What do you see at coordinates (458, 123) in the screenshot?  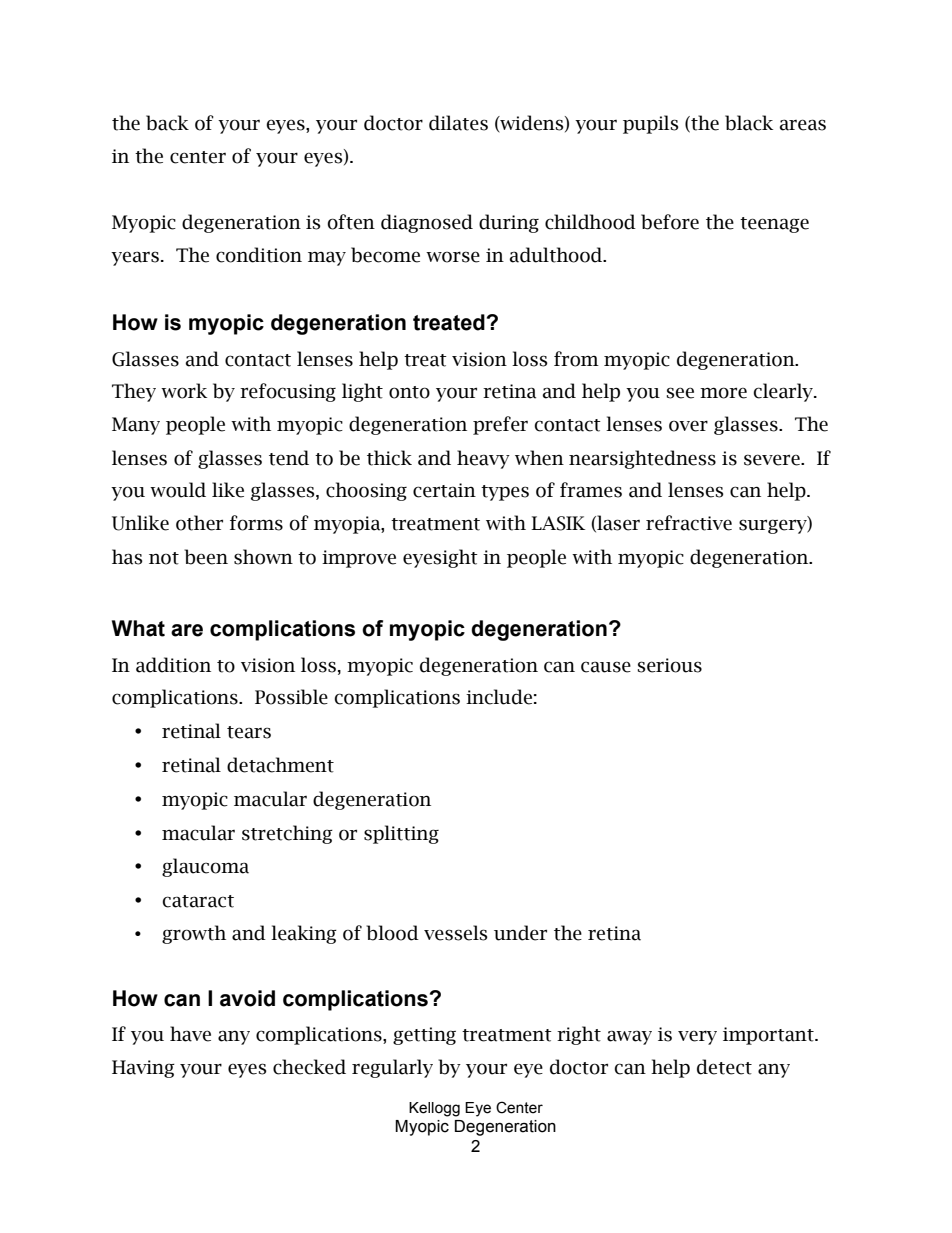 I see `dilates` at bounding box center [458, 123].
